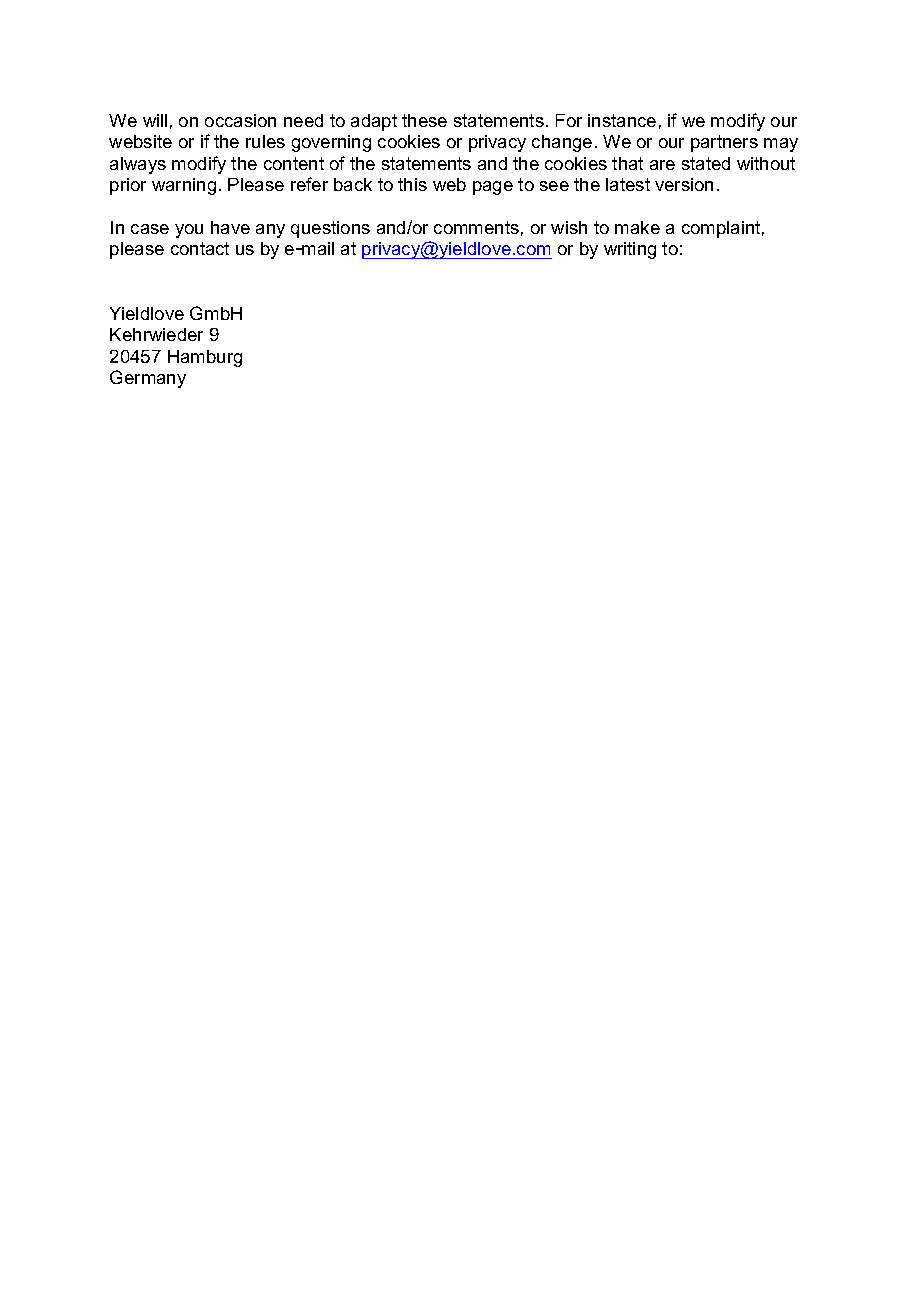 This screenshot has height=1308, width=924. What do you see at coordinates (637, 227) in the screenshot?
I see `make` at bounding box center [637, 227].
